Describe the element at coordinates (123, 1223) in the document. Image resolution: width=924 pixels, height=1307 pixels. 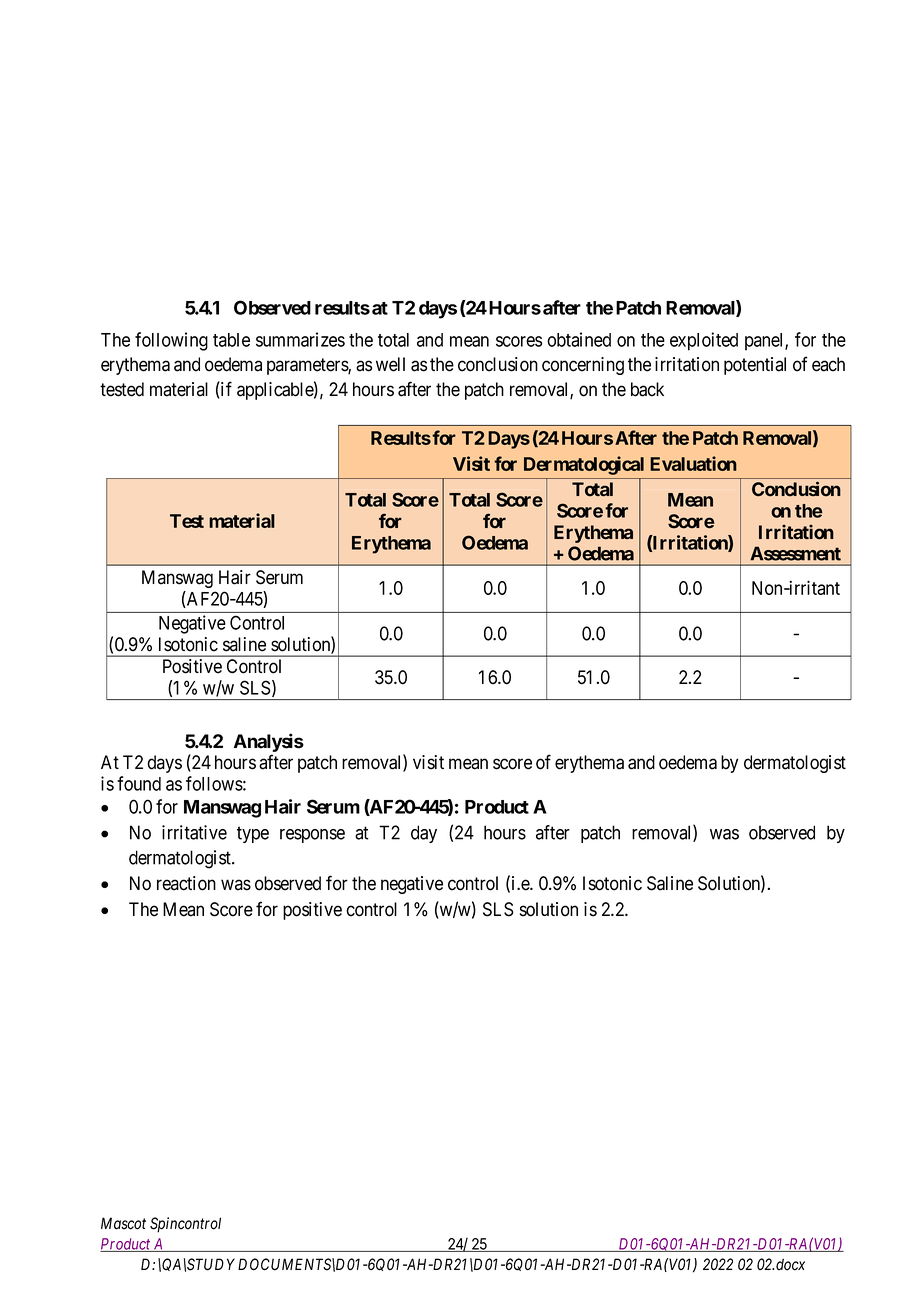
I see `Mascot` at that location.
